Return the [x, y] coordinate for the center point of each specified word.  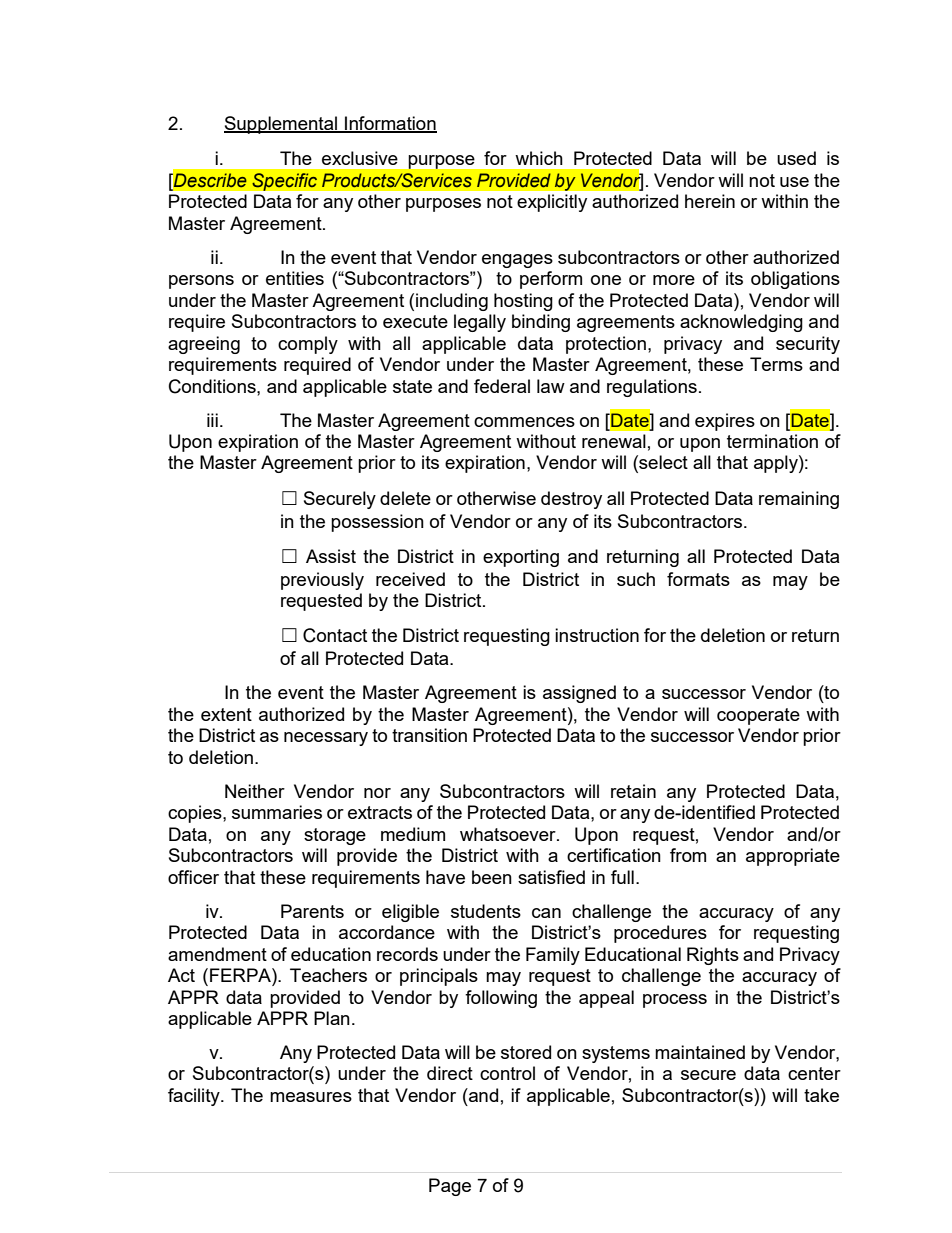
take [821, 1095]
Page [450, 1187]
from [688, 855]
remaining [799, 500]
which [539, 158]
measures [311, 1097]
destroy [571, 500]
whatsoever [509, 834]
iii [212, 420]
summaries [277, 812]
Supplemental [281, 125]
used [796, 158]
